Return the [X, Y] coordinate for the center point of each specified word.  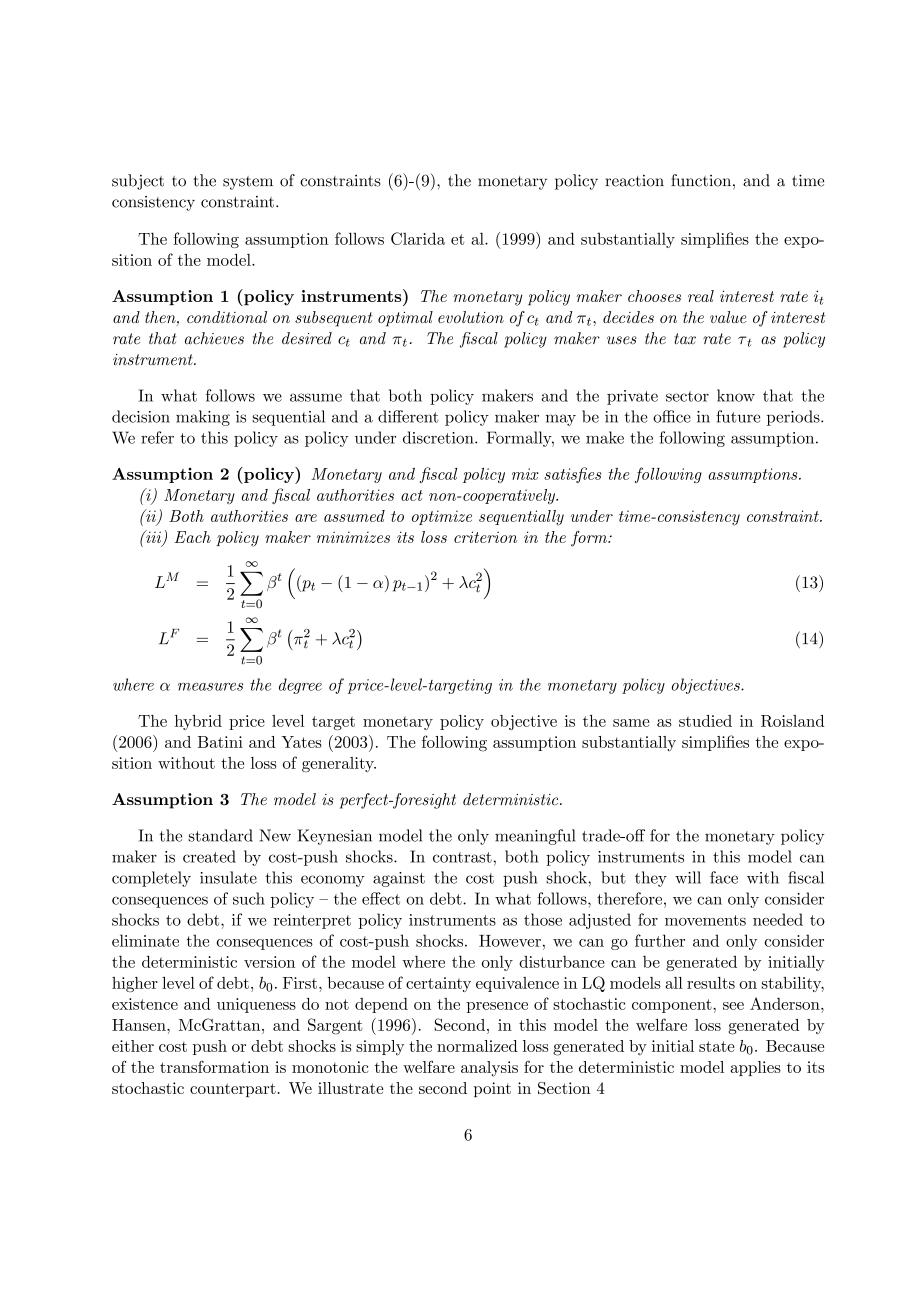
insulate [228, 877]
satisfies [573, 475]
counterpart [233, 1090]
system [248, 183]
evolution [471, 317]
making [203, 418]
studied [705, 721]
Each [192, 537]
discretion [439, 437]
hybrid [198, 722]
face [724, 877]
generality [339, 765]
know [736, 395]
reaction [634, 181]
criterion [485, 537]
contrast [462, 857]
